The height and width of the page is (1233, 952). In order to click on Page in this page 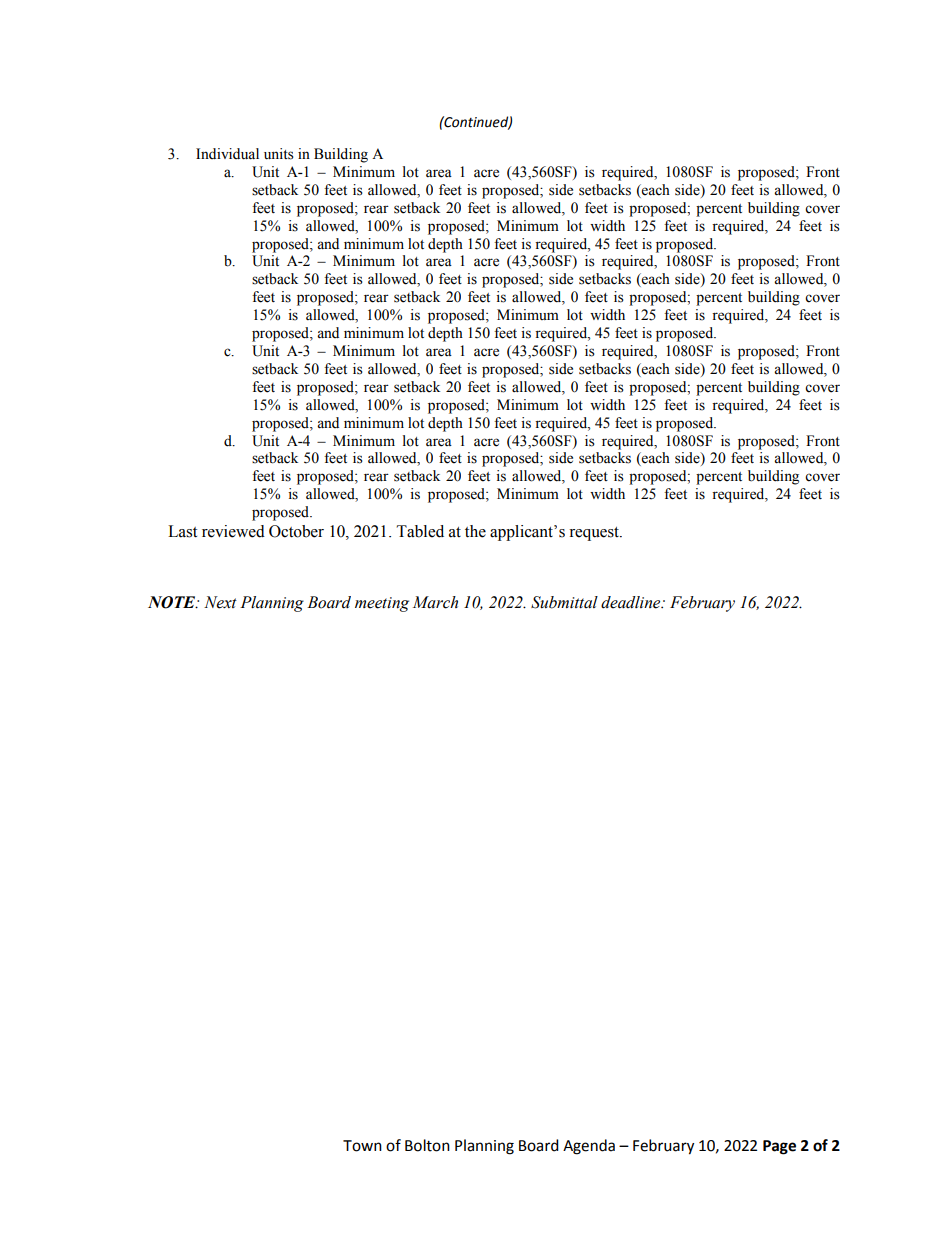, I will do `click(779, 1147)`.
